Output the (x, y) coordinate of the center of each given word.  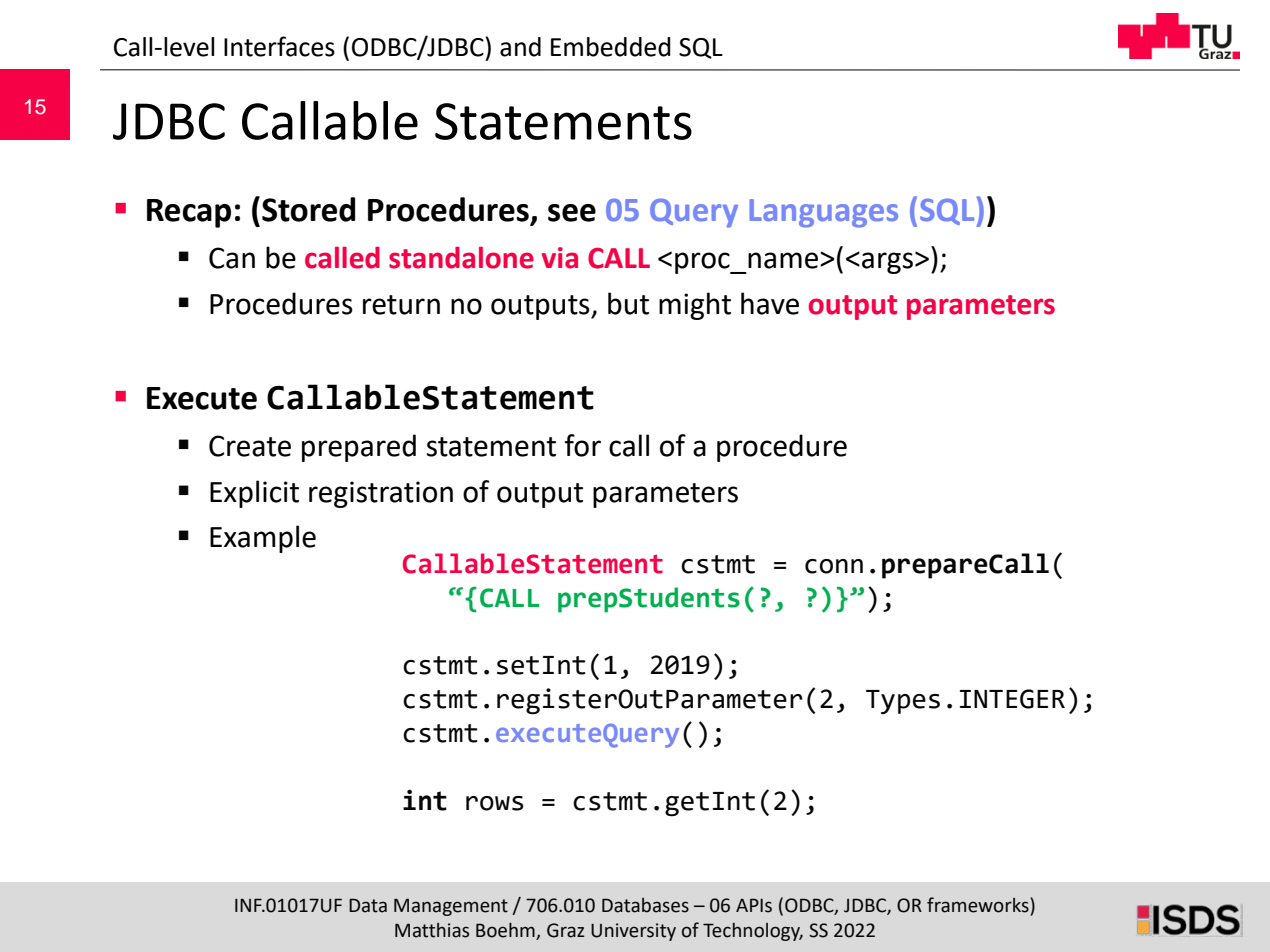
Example (263, 539)
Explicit (254, 494)
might (695, 306)
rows (495, 803)
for (583, 445)
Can (232, 258)
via (560, 258)
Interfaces (279, 46)
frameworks (978, 905)
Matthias (432, 930)
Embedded (611, 47)
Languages (823, 213)
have (770, 303)
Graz (566, 930)
